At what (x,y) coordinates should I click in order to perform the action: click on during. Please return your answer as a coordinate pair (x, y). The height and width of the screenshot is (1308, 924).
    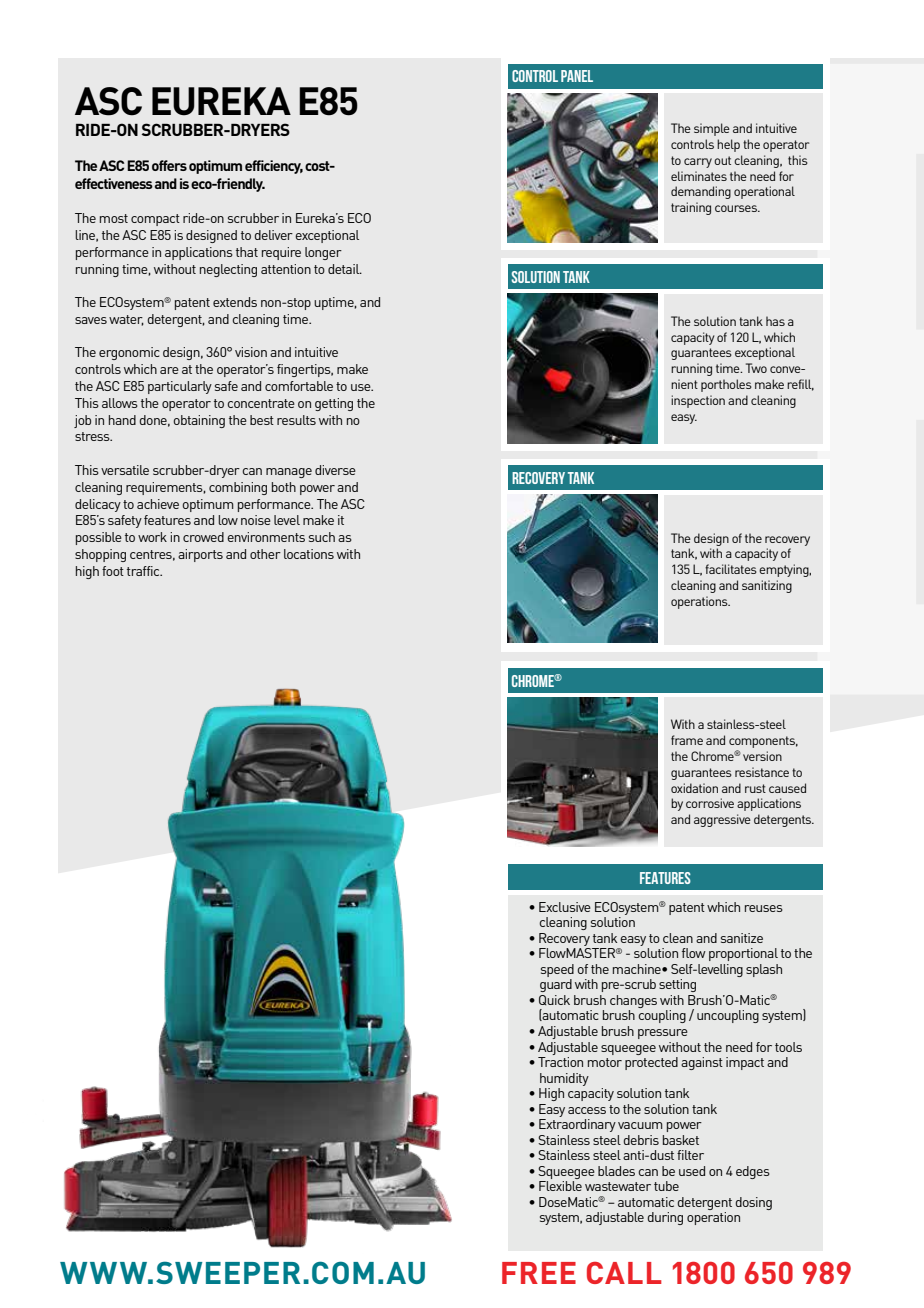
    Looking at the image, I should click on (665, 1218).
